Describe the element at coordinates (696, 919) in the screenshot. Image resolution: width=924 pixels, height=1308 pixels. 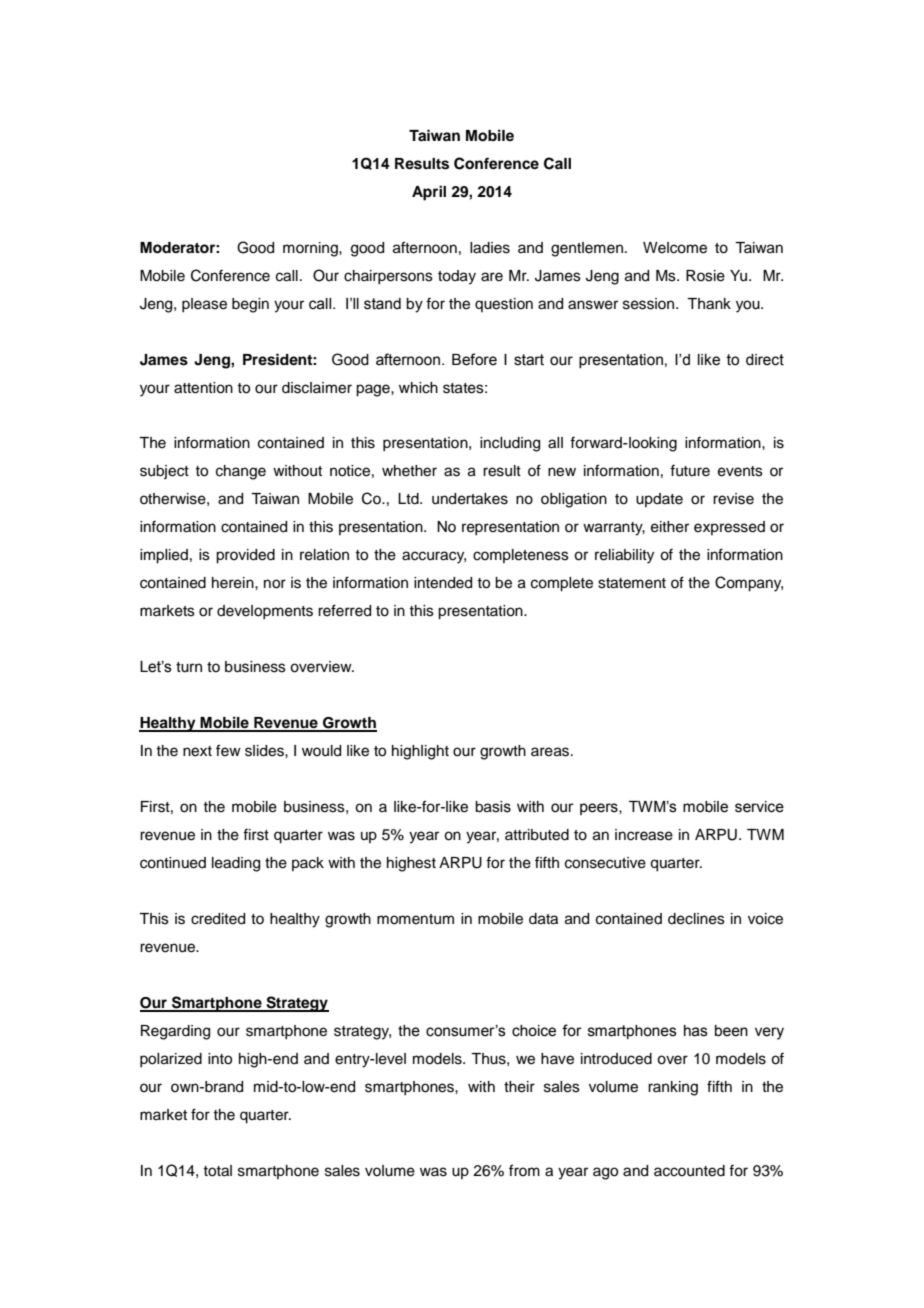
I see `declines` at that location.
